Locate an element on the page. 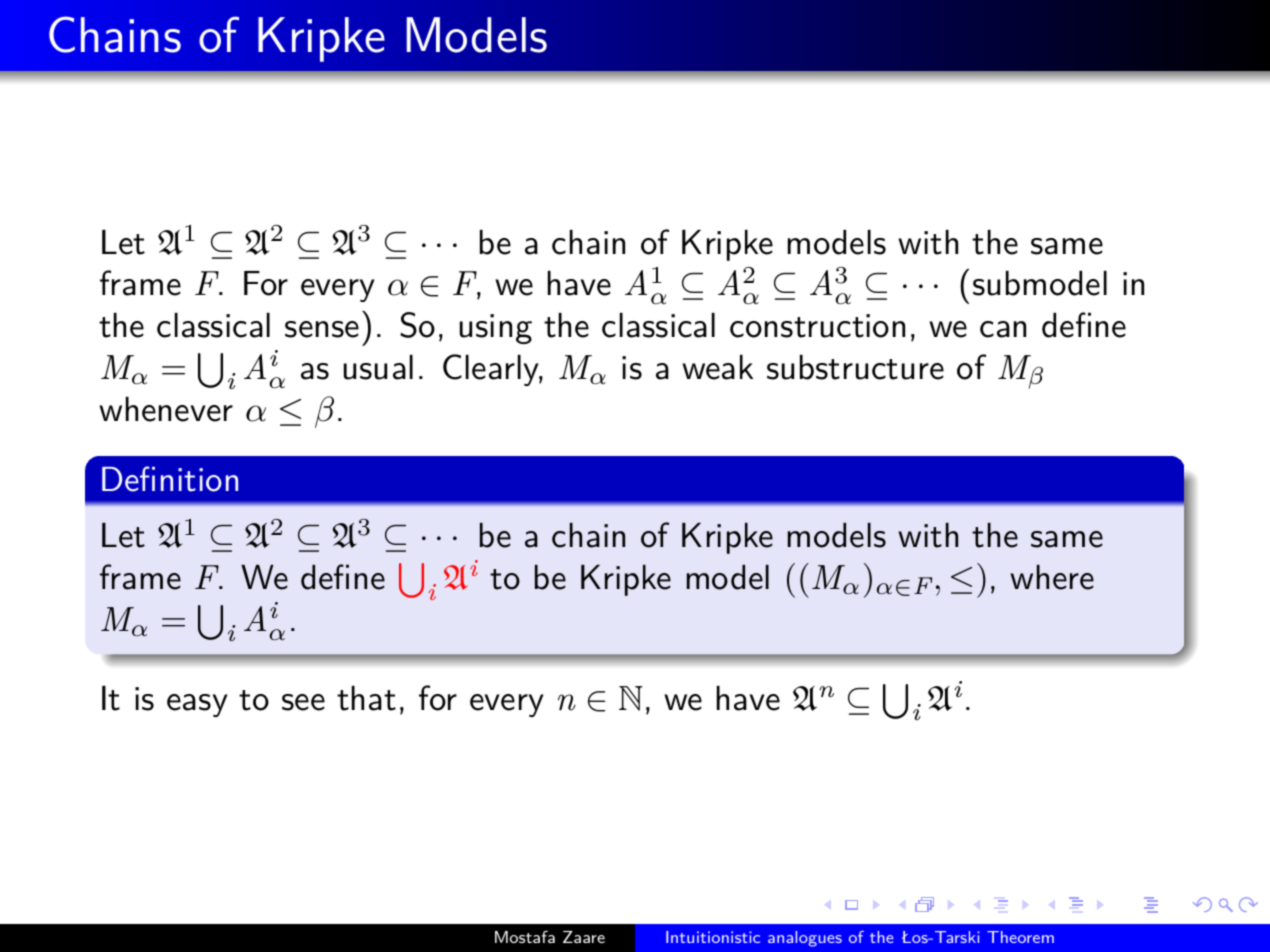 This document has height=952, width=1270. Mostafa is located at coordinates (525, 936).
